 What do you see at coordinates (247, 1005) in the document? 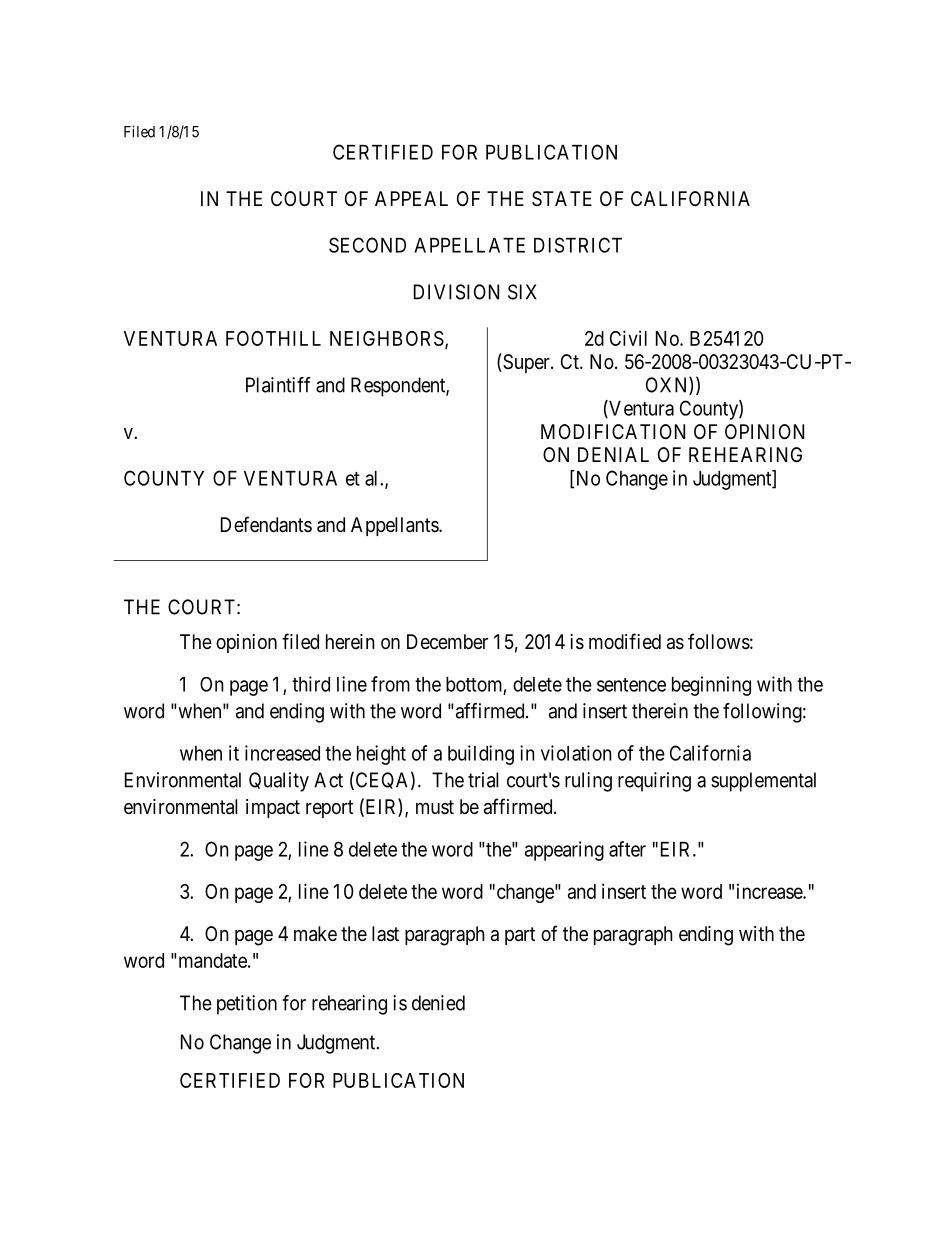
I see `petition` at bounding box center [247, 1005].
